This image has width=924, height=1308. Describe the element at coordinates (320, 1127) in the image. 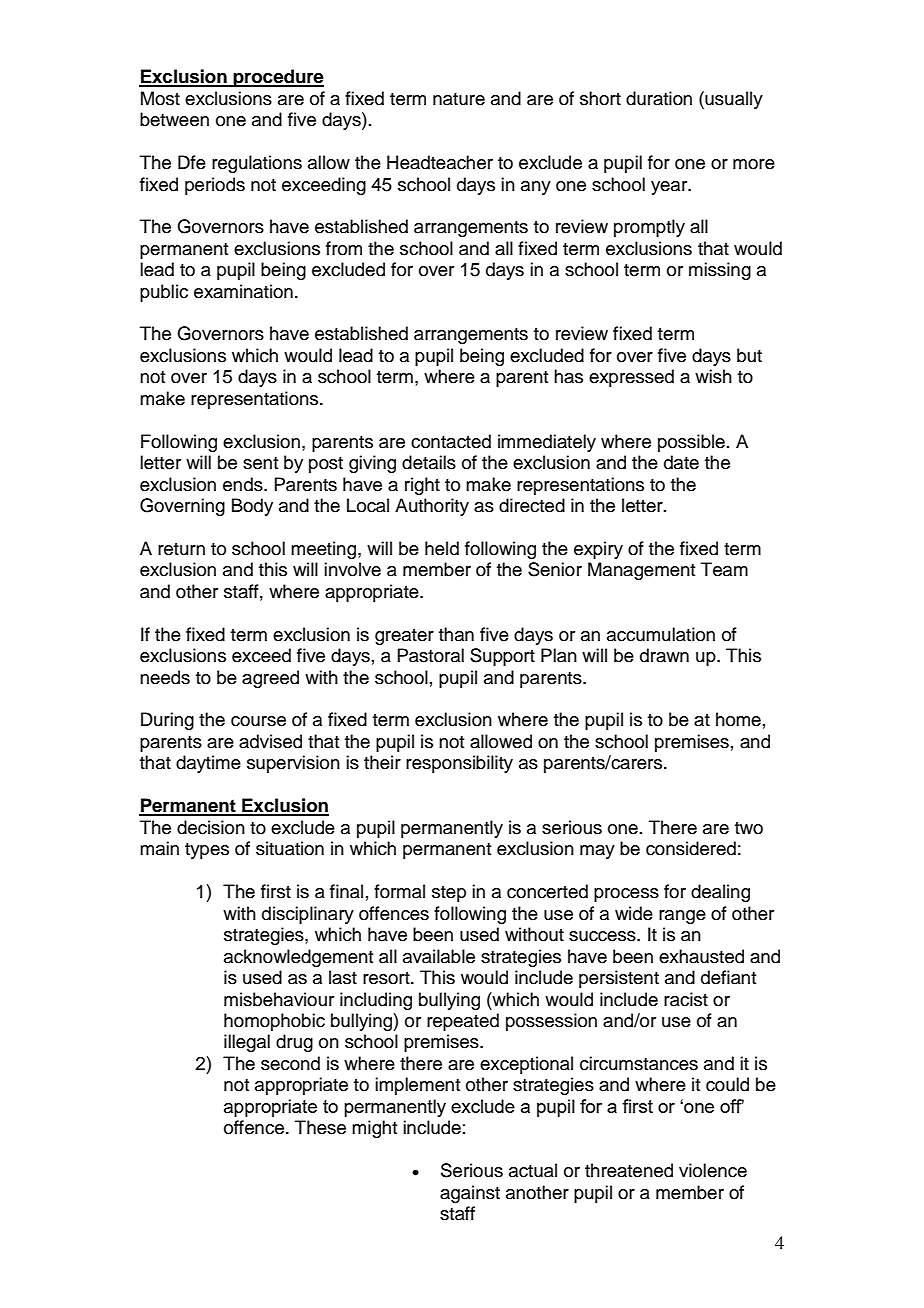

I see `These` at that location.
